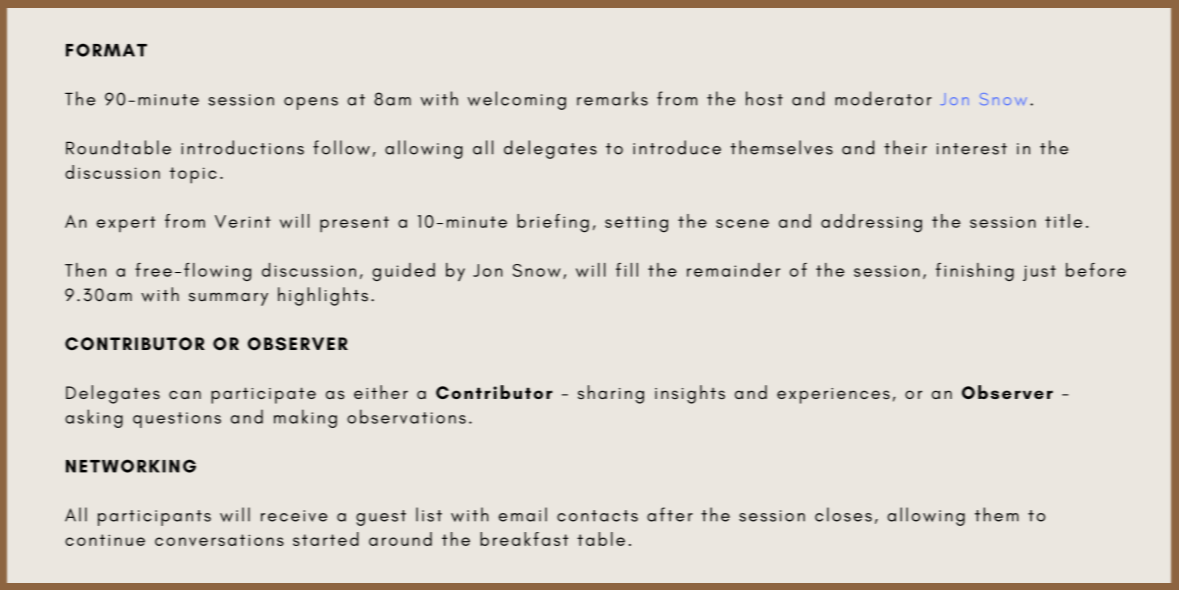  What do you see at coordinates (106, 50) in the document?
I see `FORMAT` at bounding box center [106, 50].
